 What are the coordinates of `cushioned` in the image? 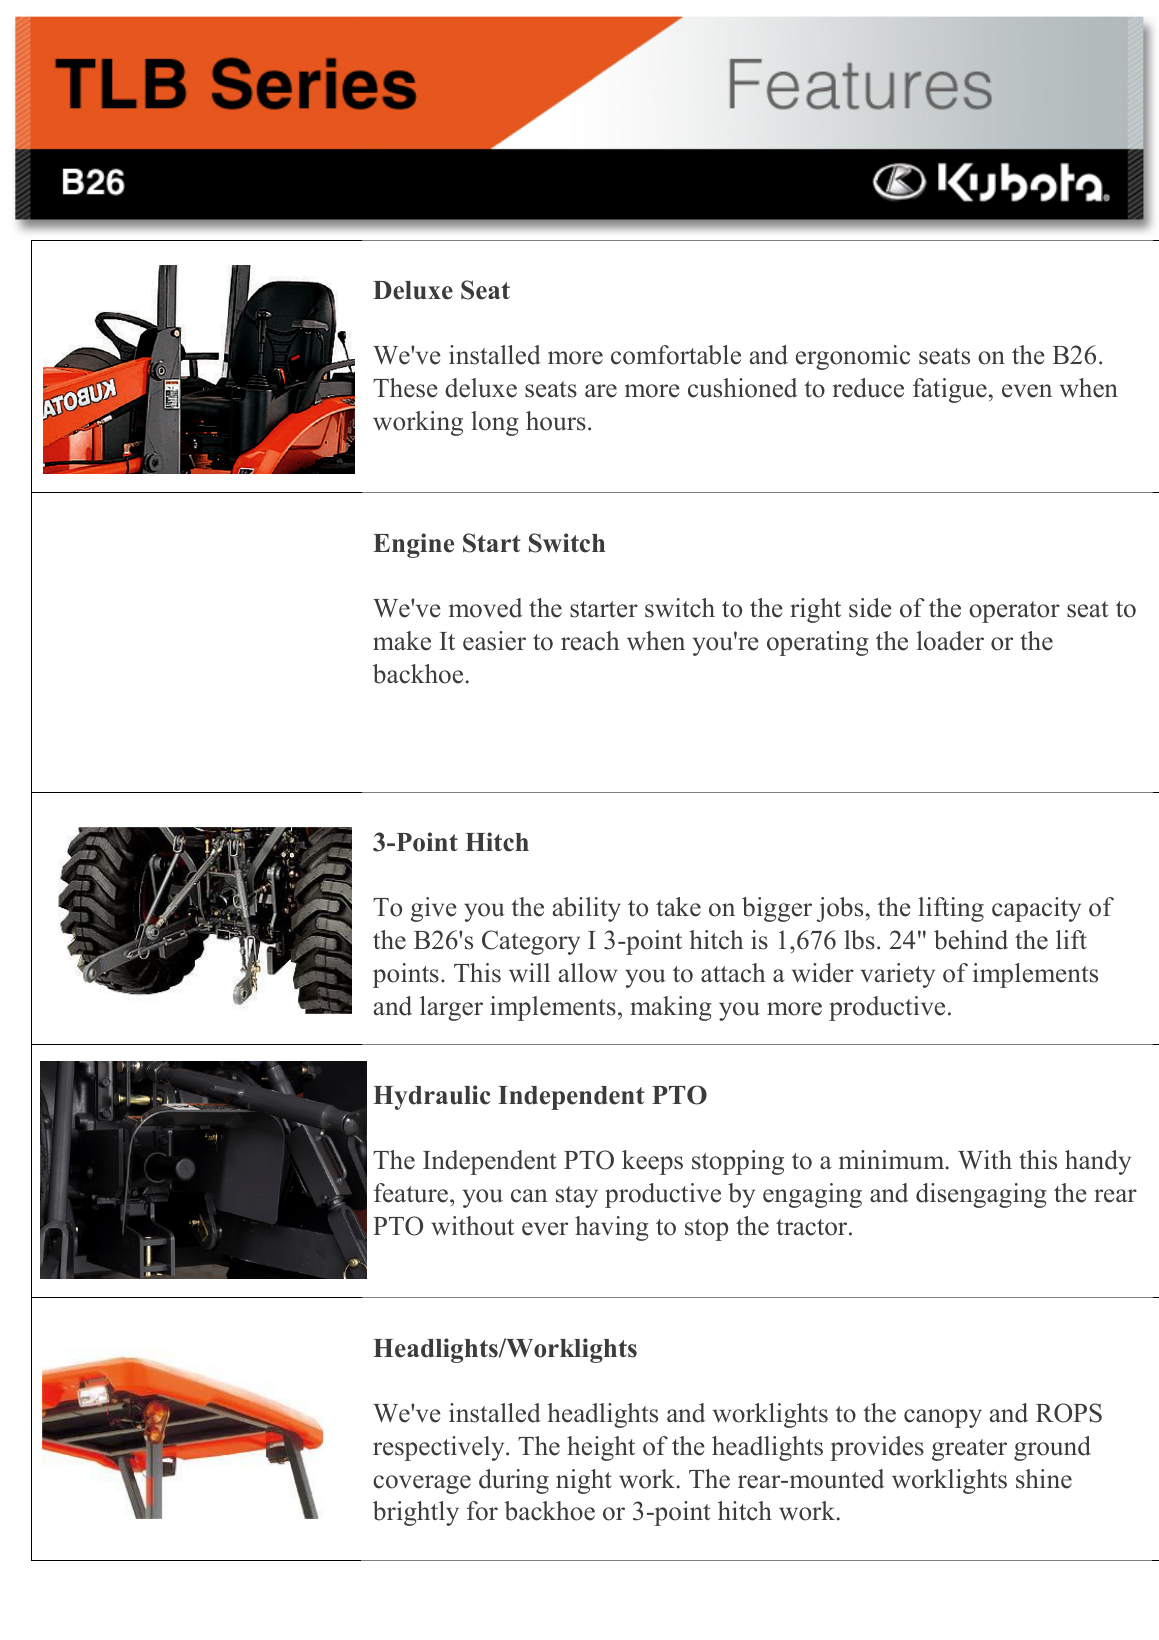 It's located at (742, 388).
